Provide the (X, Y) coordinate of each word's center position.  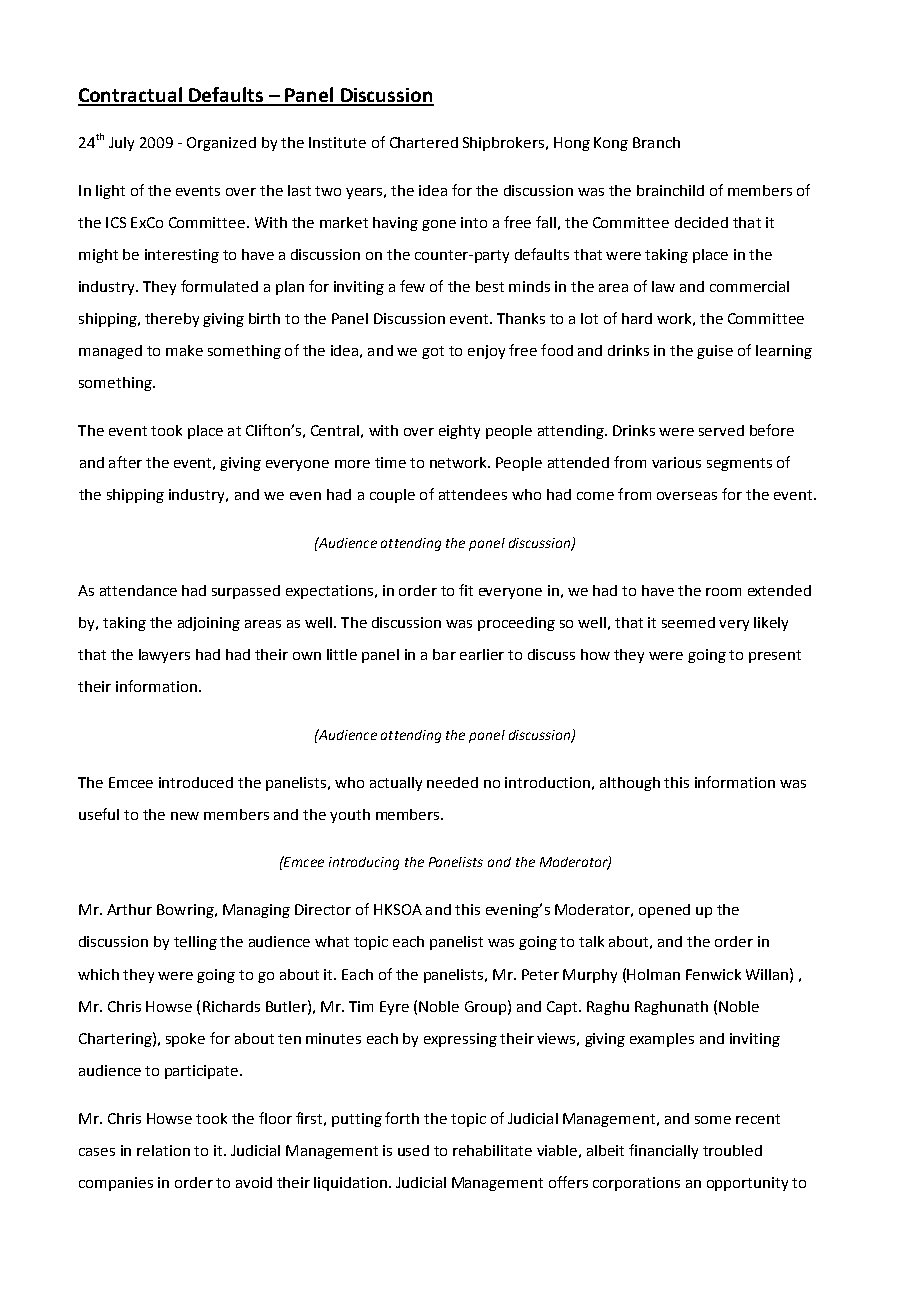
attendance (138, 590)
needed (452, 782)
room (723, 592)
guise (715, 352)
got (433, 352)
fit (466, 590)
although (630, 784)
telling (195, 943)
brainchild (670, 190)
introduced (196, 782)
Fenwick (713, 974)
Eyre (394, 1008)
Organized (221, 144)
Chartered (424, 142)
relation (163, 1150)
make (184, 350)
